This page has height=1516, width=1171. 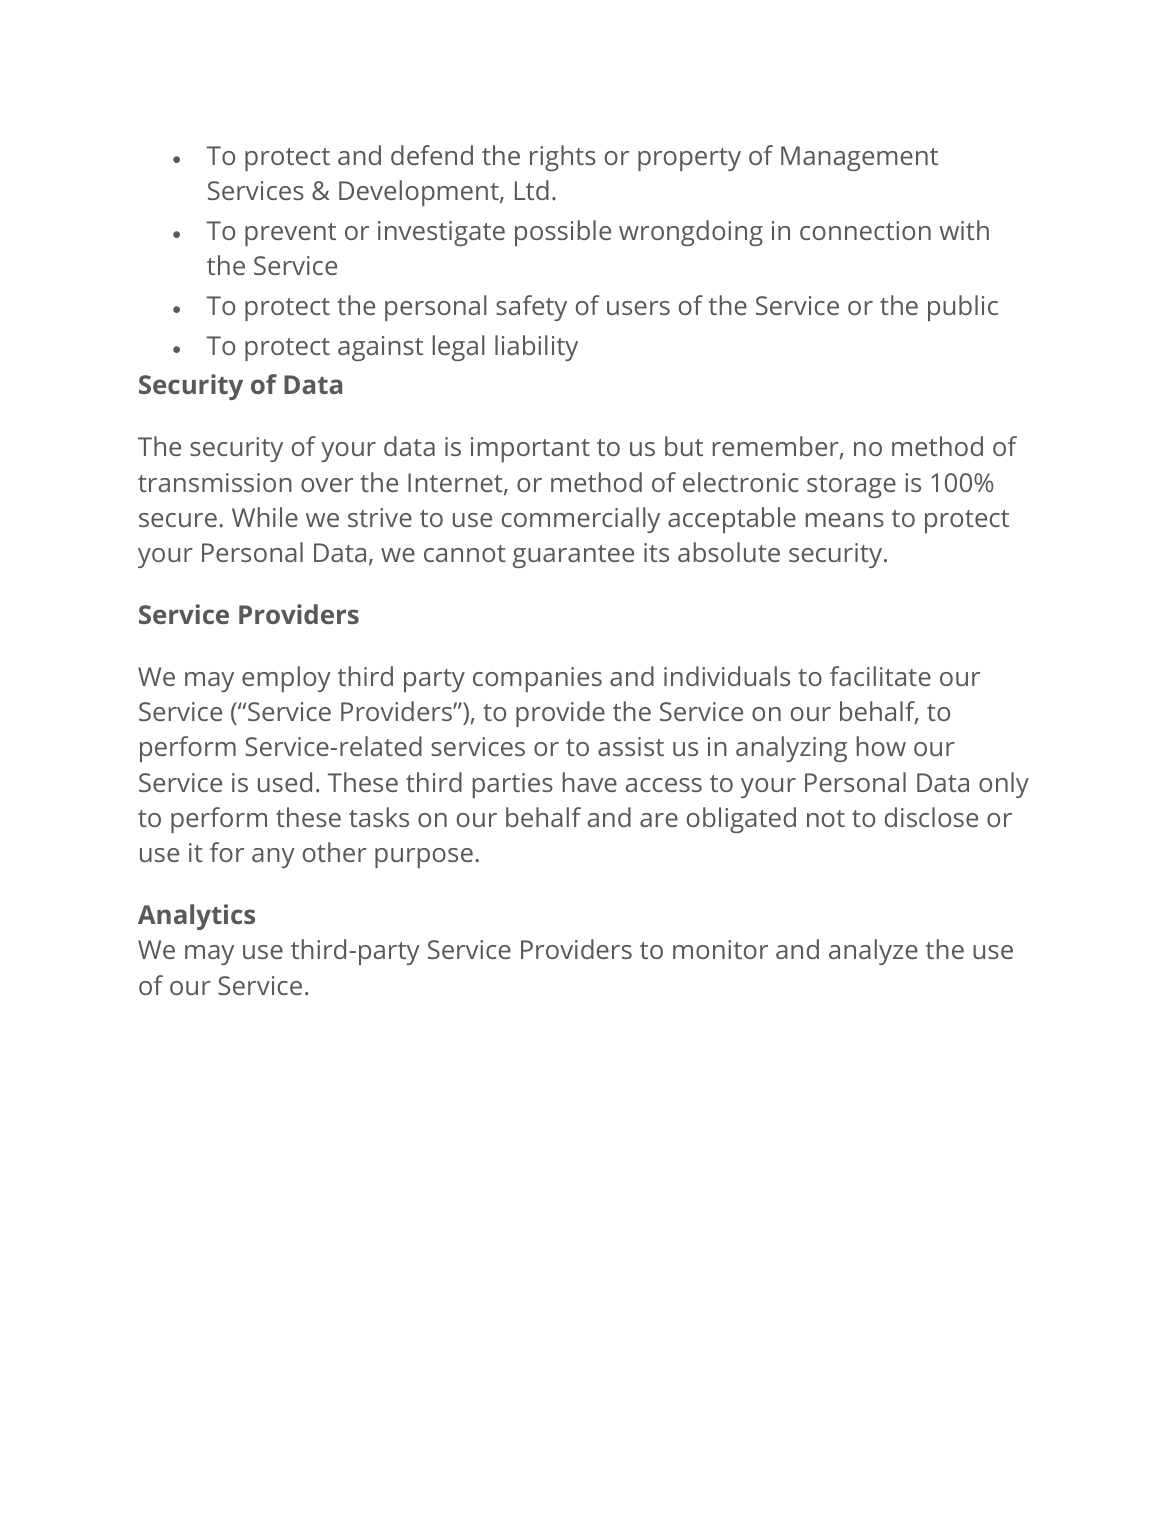 What do you see at coordinates (380, 348) in the page?
I see `against` at bounding box center [380, 348].
